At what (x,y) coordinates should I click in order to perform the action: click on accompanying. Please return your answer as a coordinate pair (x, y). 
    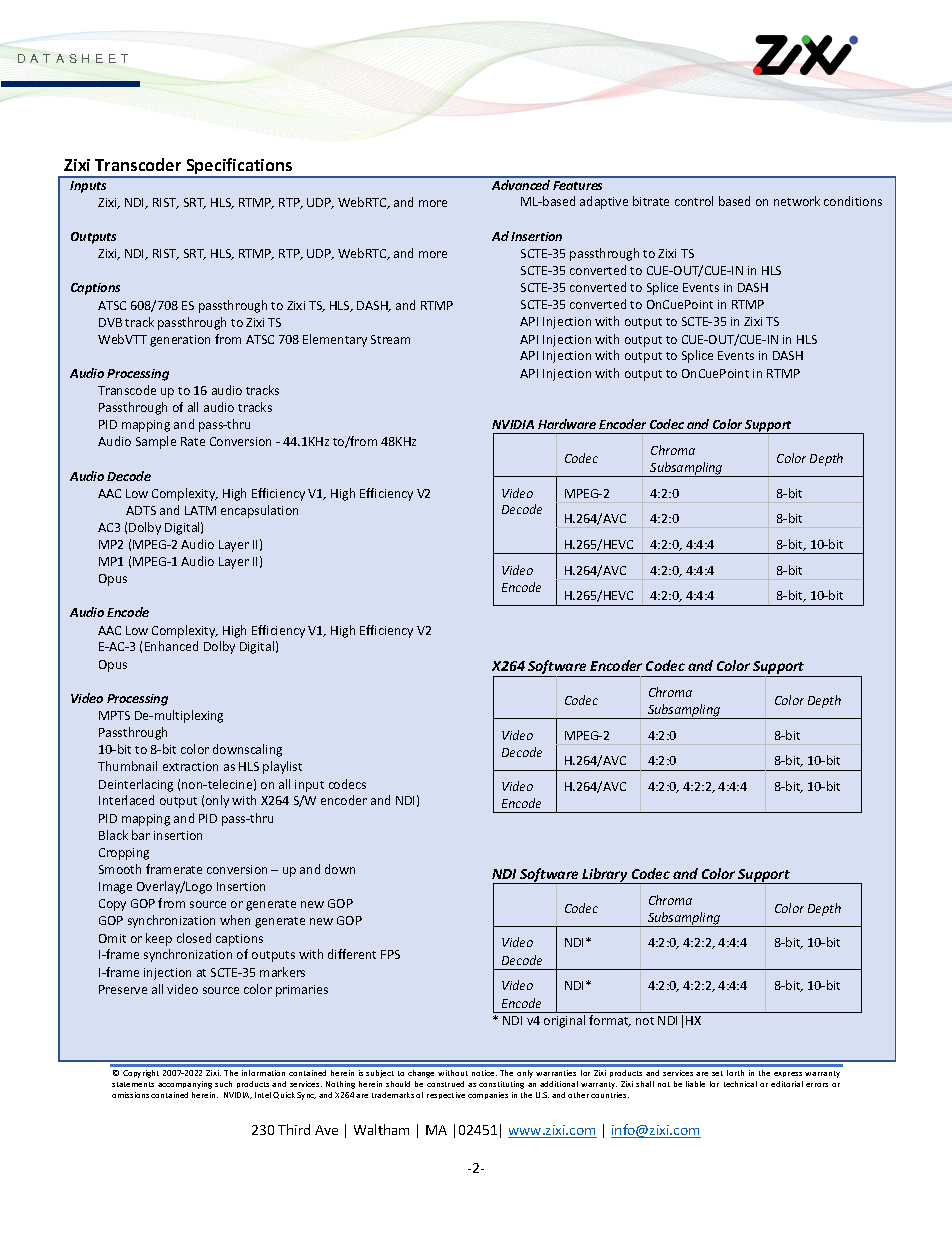
    Looking at the image, I should click on (185, 1085).
